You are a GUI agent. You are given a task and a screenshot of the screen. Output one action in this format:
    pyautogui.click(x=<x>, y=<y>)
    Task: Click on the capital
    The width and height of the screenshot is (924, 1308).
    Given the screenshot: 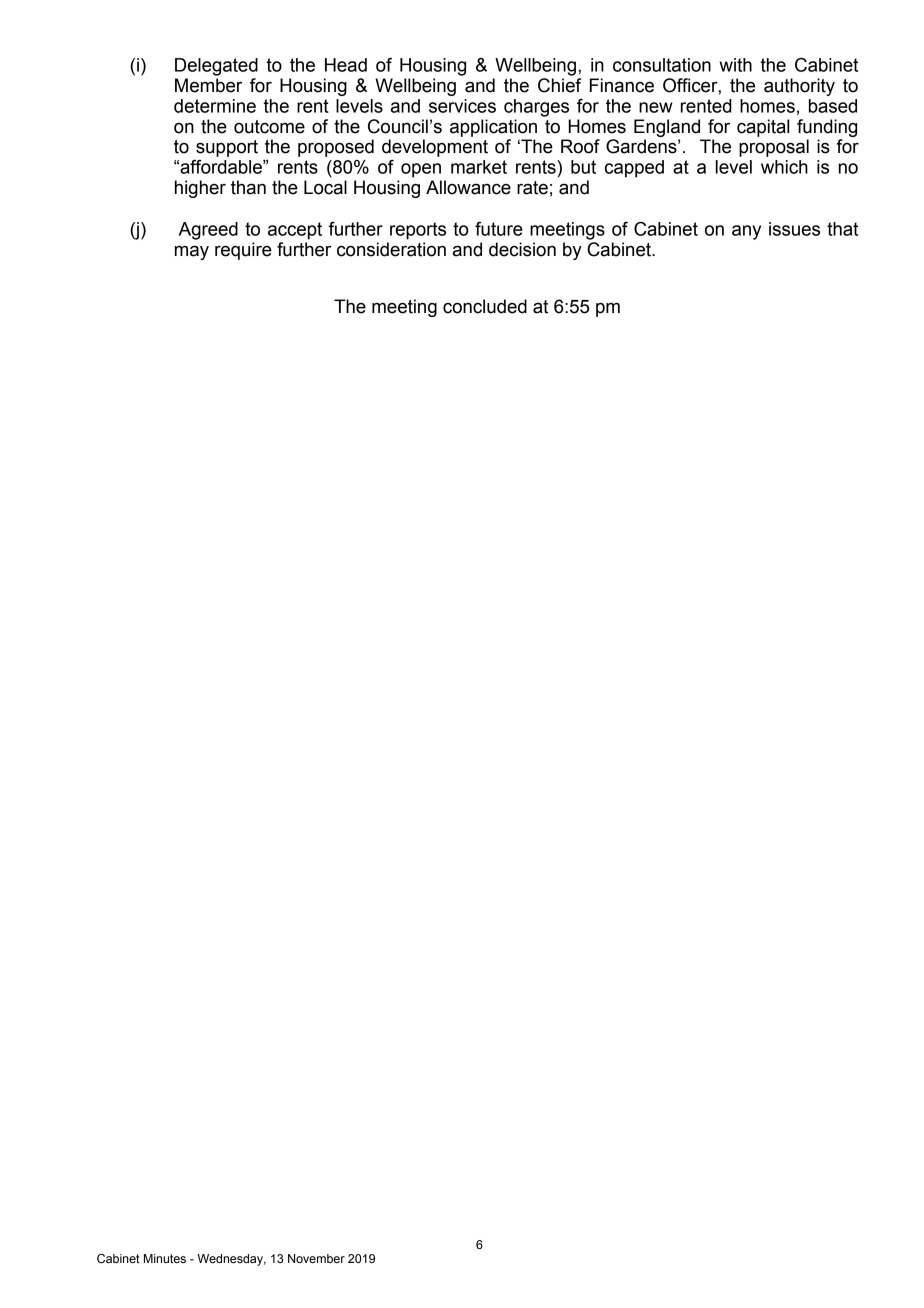 What is the action you would take?
    pyautogui.click(x=763, y=128)
